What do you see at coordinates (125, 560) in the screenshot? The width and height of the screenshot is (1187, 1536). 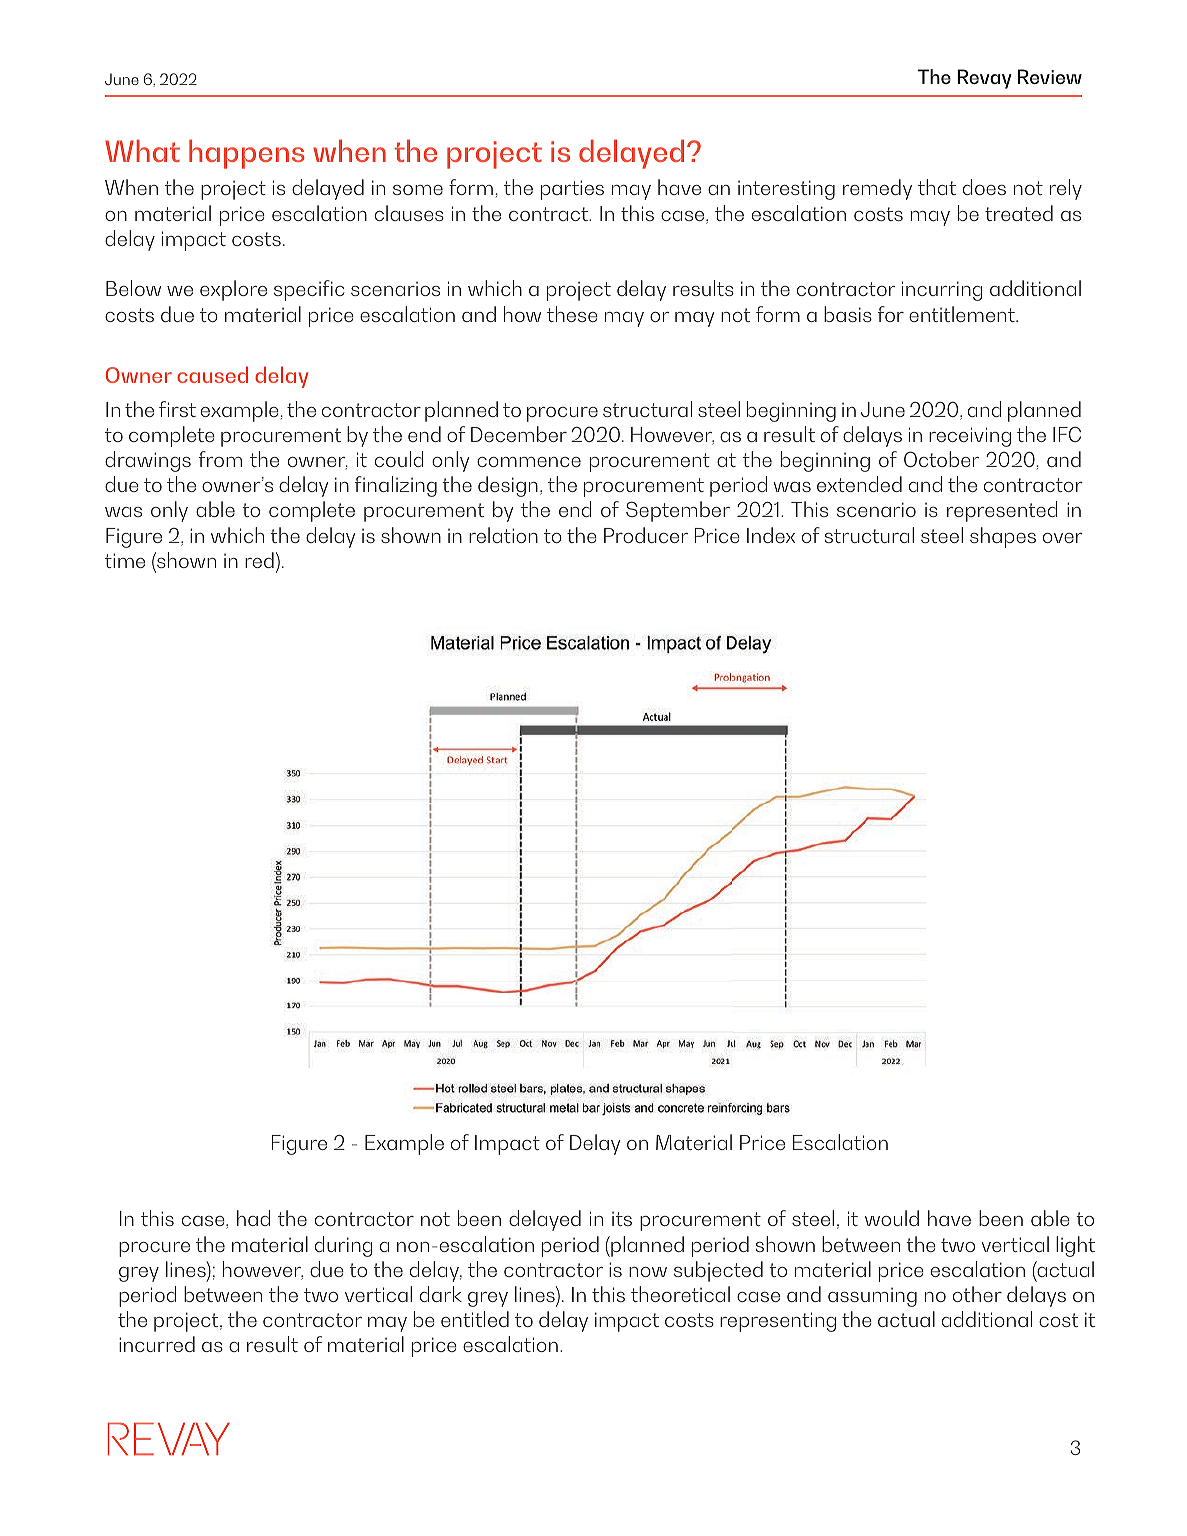 I see `time` at bounding box center [125, 560].
